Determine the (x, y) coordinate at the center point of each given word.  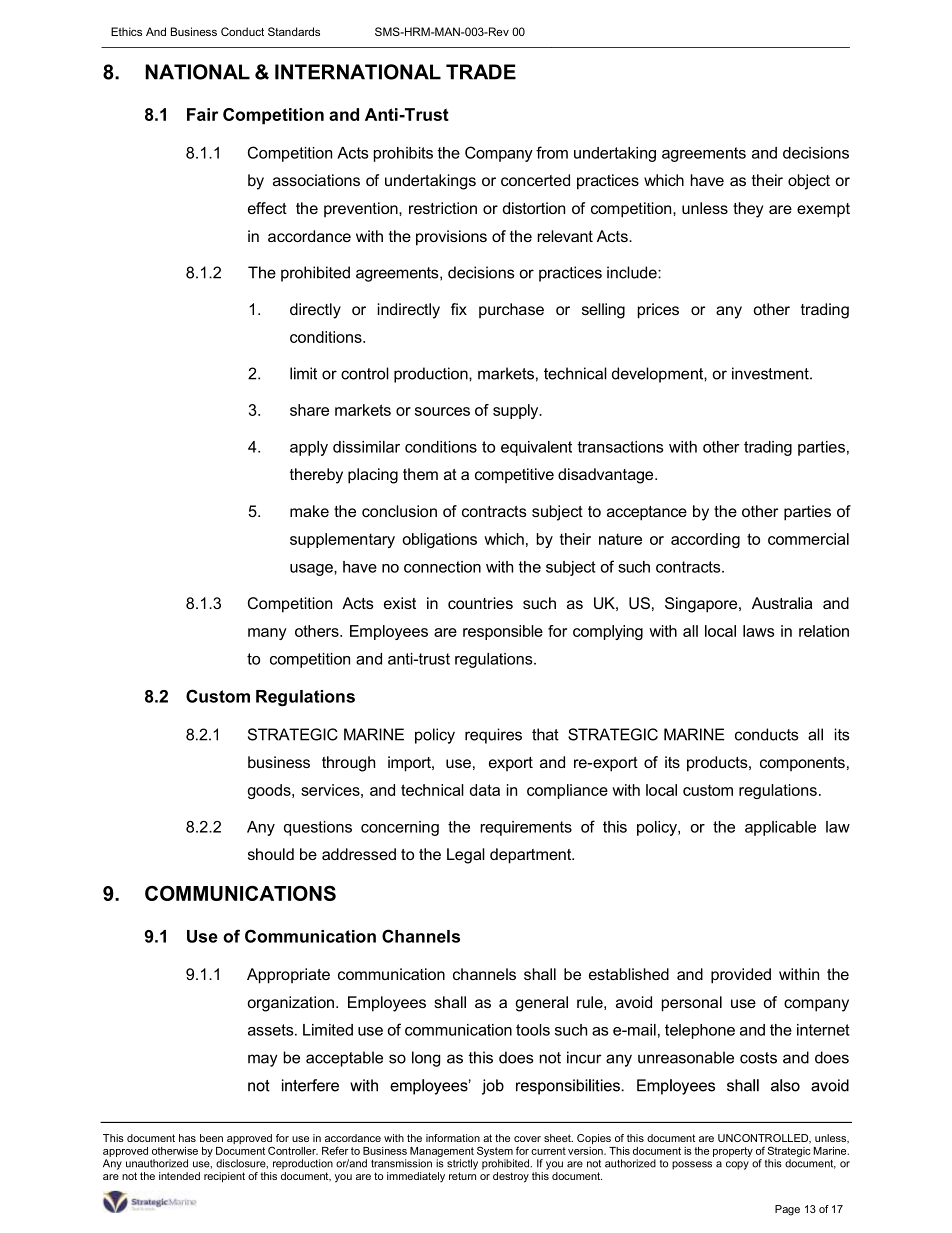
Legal (466, 856)
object (809, 182)
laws (758, 631)
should (271, 854)
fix (459, 309)
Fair (202, 114)
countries (480, 603)
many (267, 634)
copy (737, 1165)
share (309, 410)
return (462, 1176)
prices (658, 311)
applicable (780, 828)
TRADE (481, 72)
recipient (224, 1177)
